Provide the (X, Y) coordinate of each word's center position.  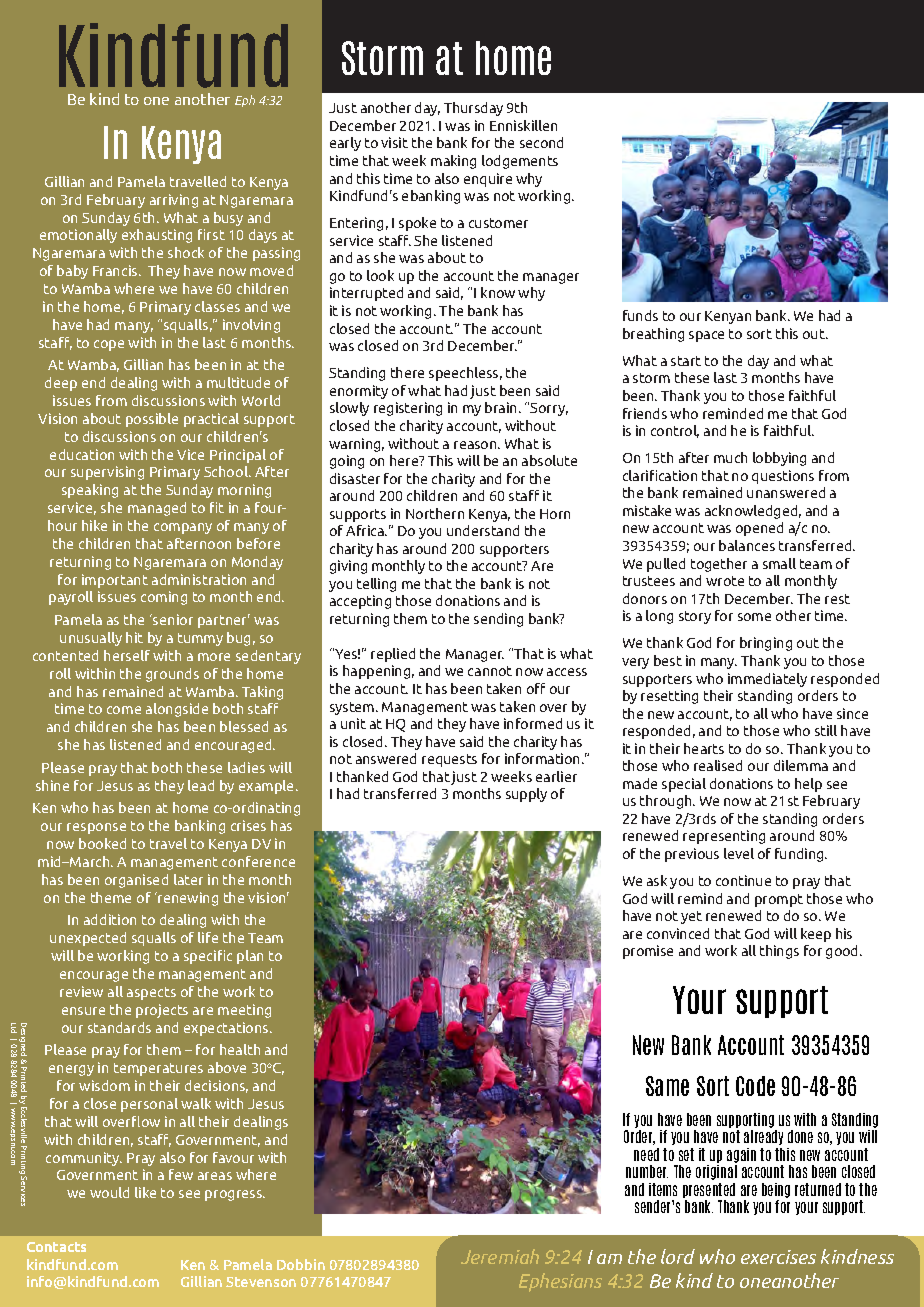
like (145, 1192)
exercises (778, 1257)
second (541, 142)
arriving (174, 201)
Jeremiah (500, 1256)
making (453, 162)
